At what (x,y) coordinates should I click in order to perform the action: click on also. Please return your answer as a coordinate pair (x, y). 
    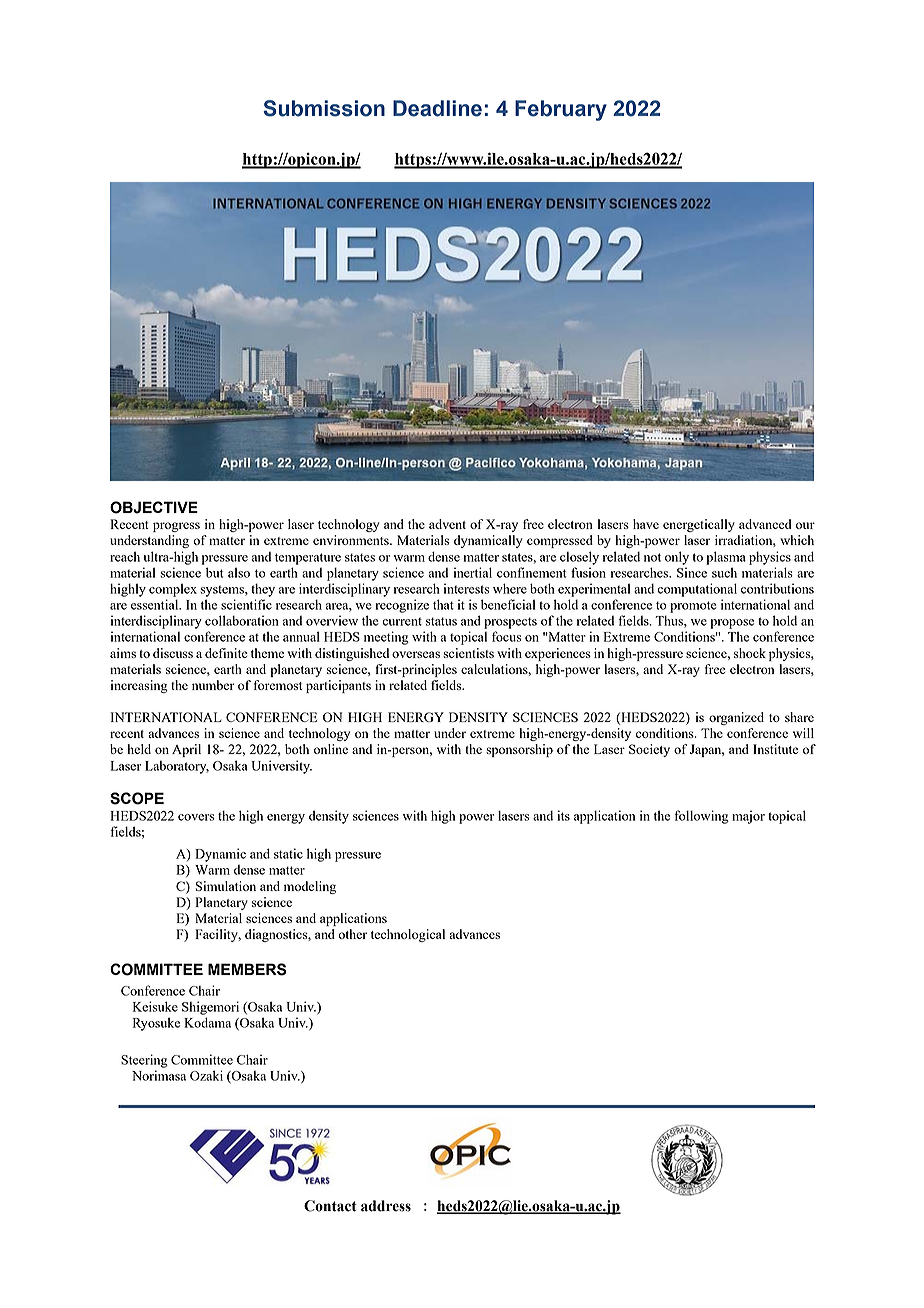
    Looking at the image, I should click on (239, 572).
